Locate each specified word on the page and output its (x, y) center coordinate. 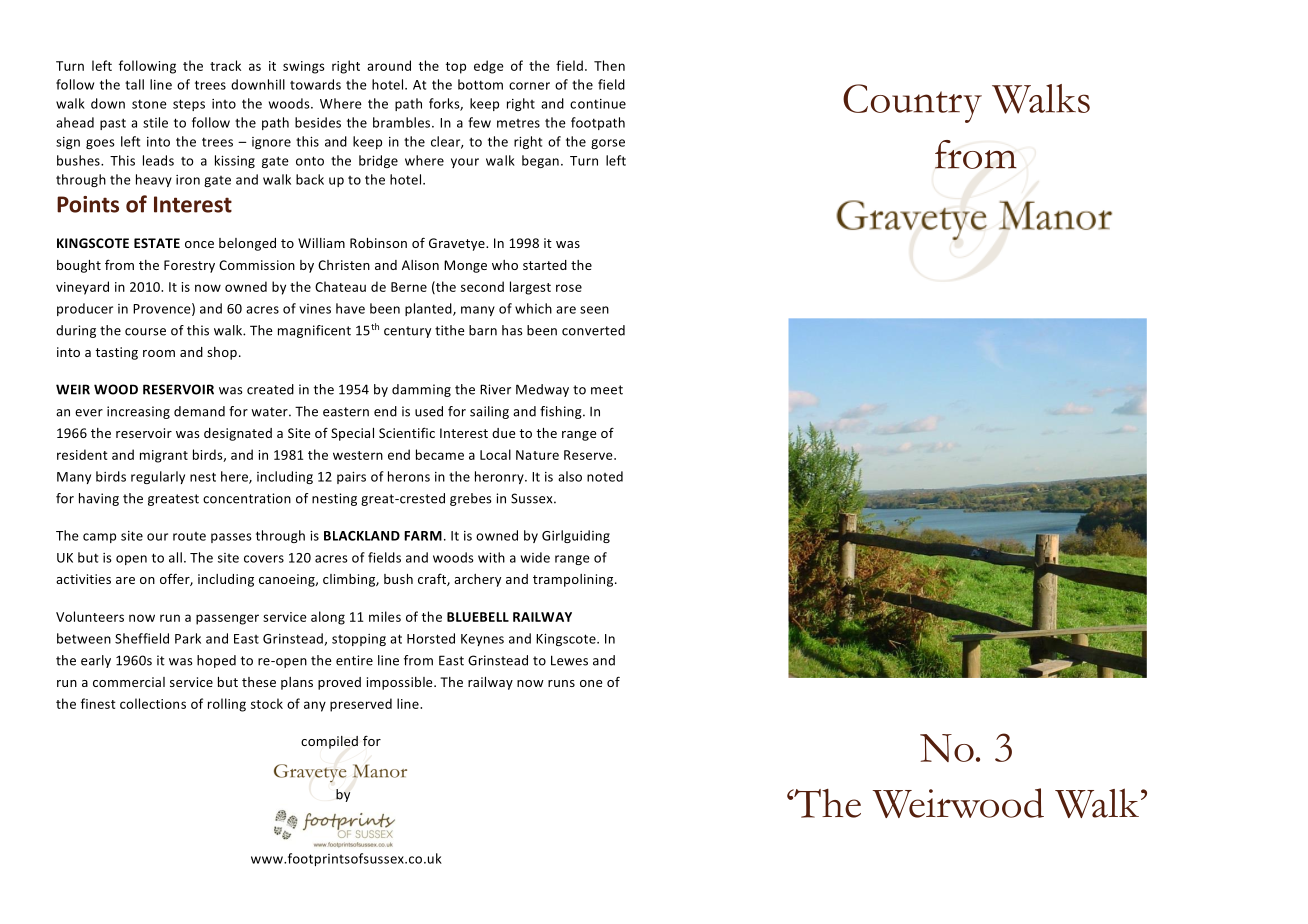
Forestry (189, 266)
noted (605, 476)
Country (912, 103)
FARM (423, 536)
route (189, 536)
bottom (480, 84)
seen (594, 310)
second (482, 286)
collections (153, 703)
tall (134, 84)
